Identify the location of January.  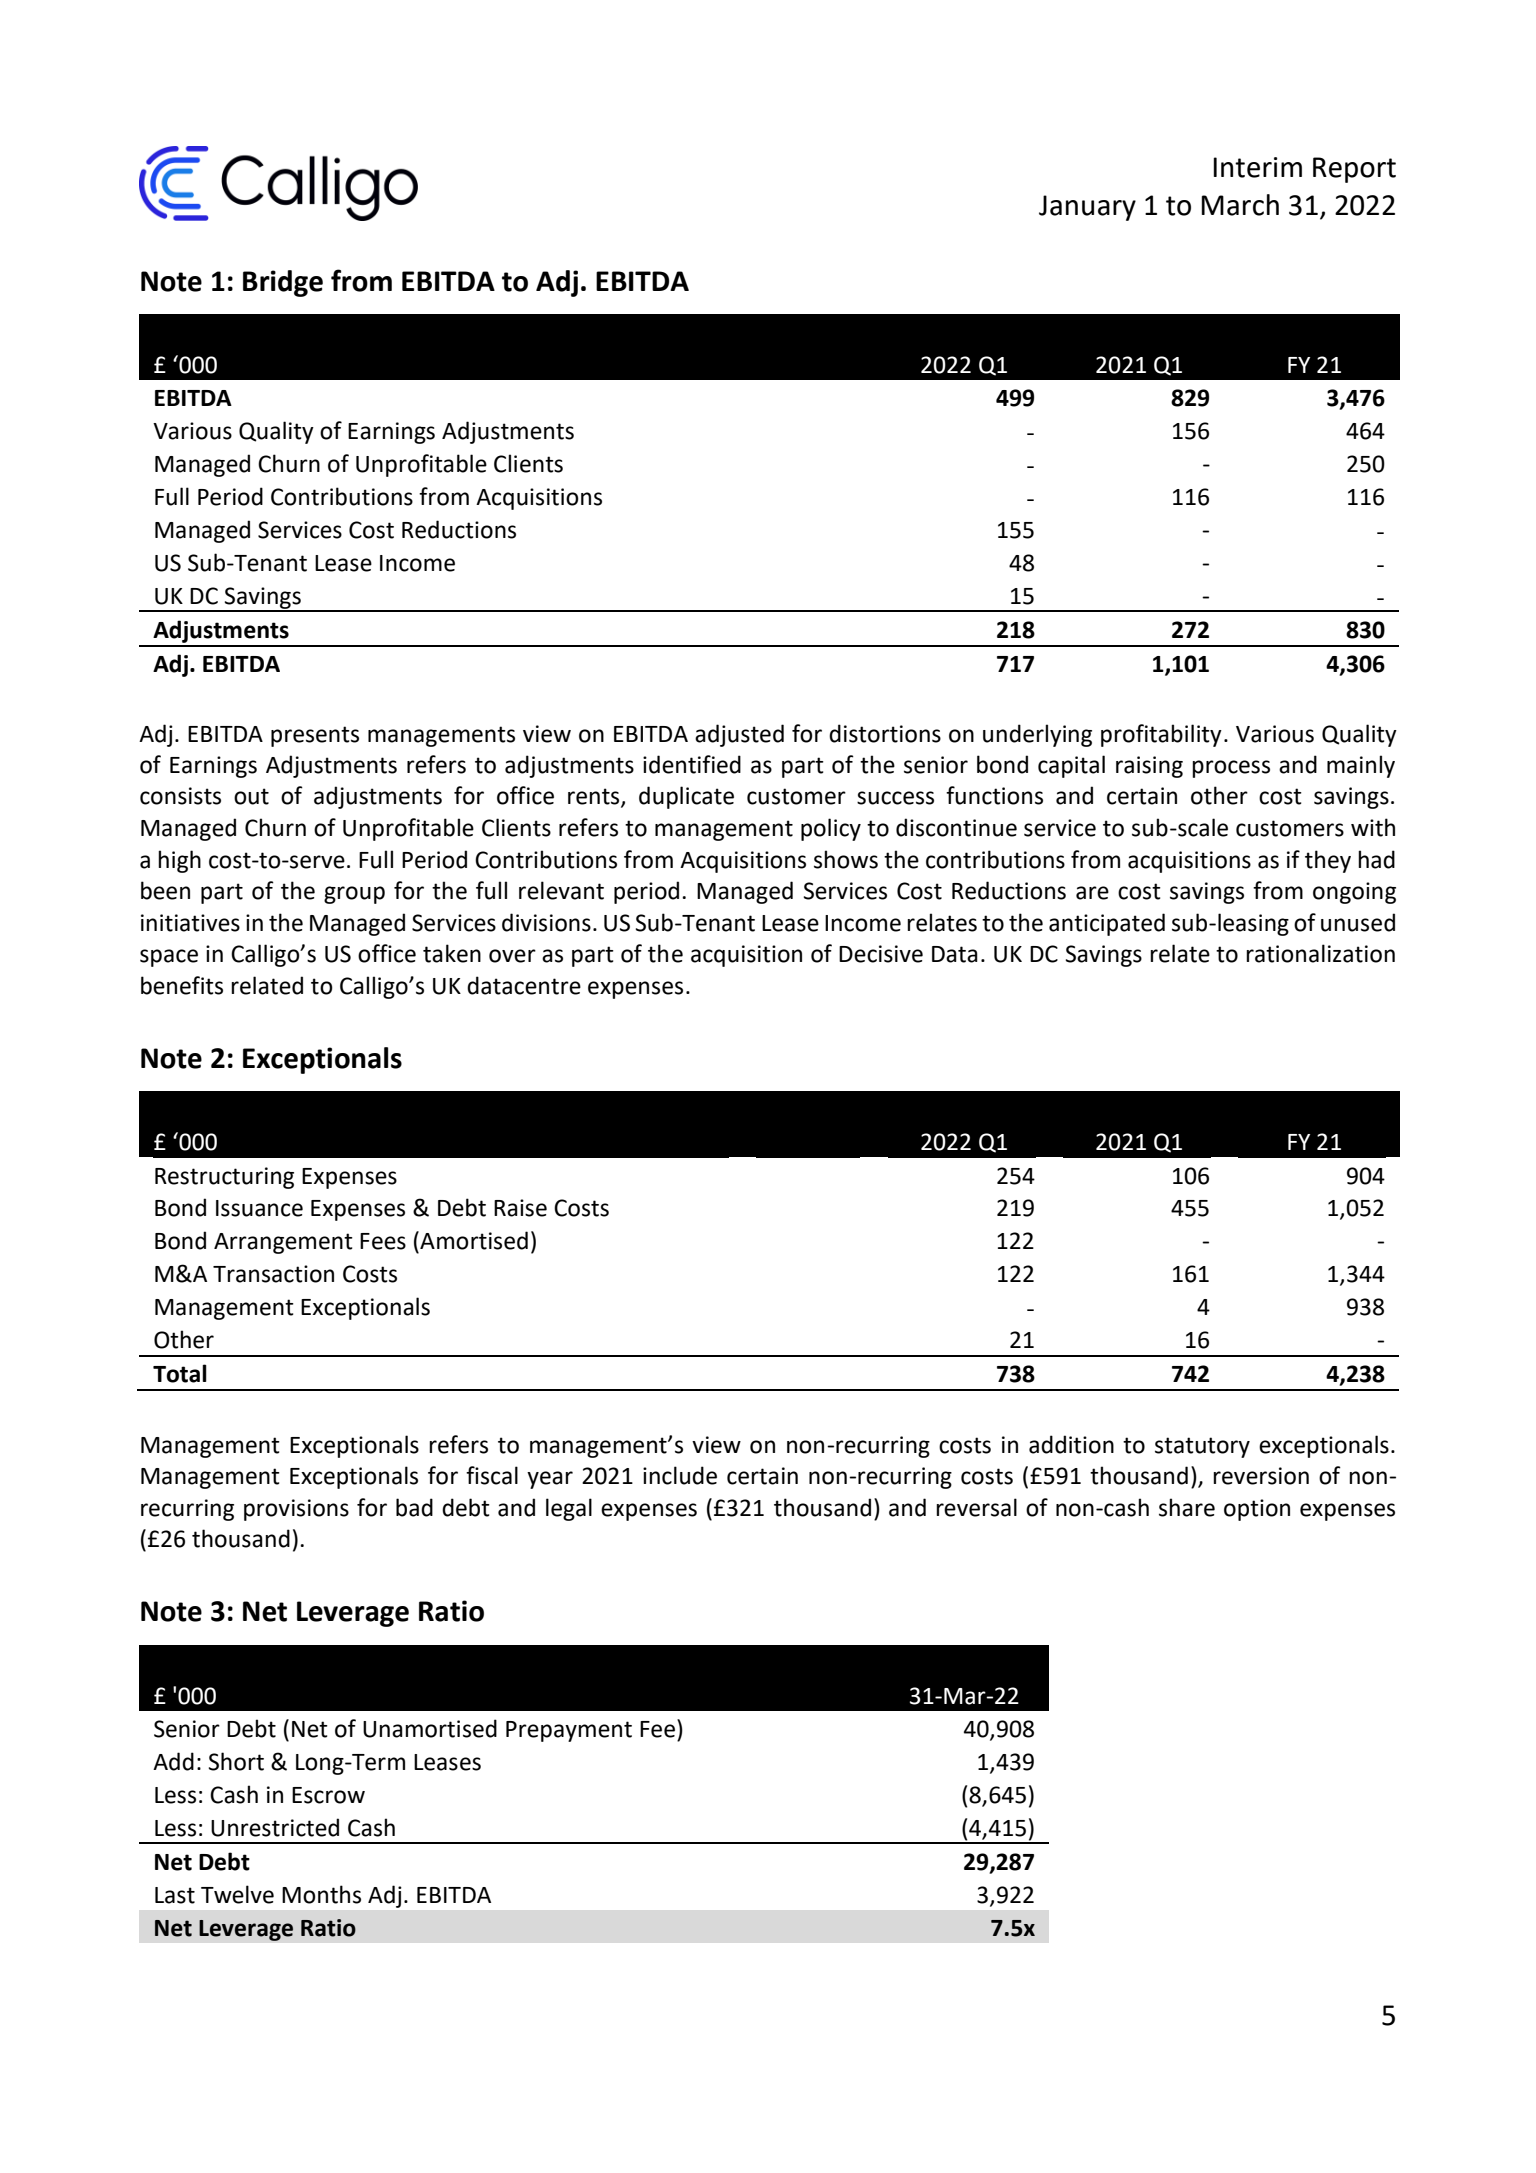
(1087, 208).
